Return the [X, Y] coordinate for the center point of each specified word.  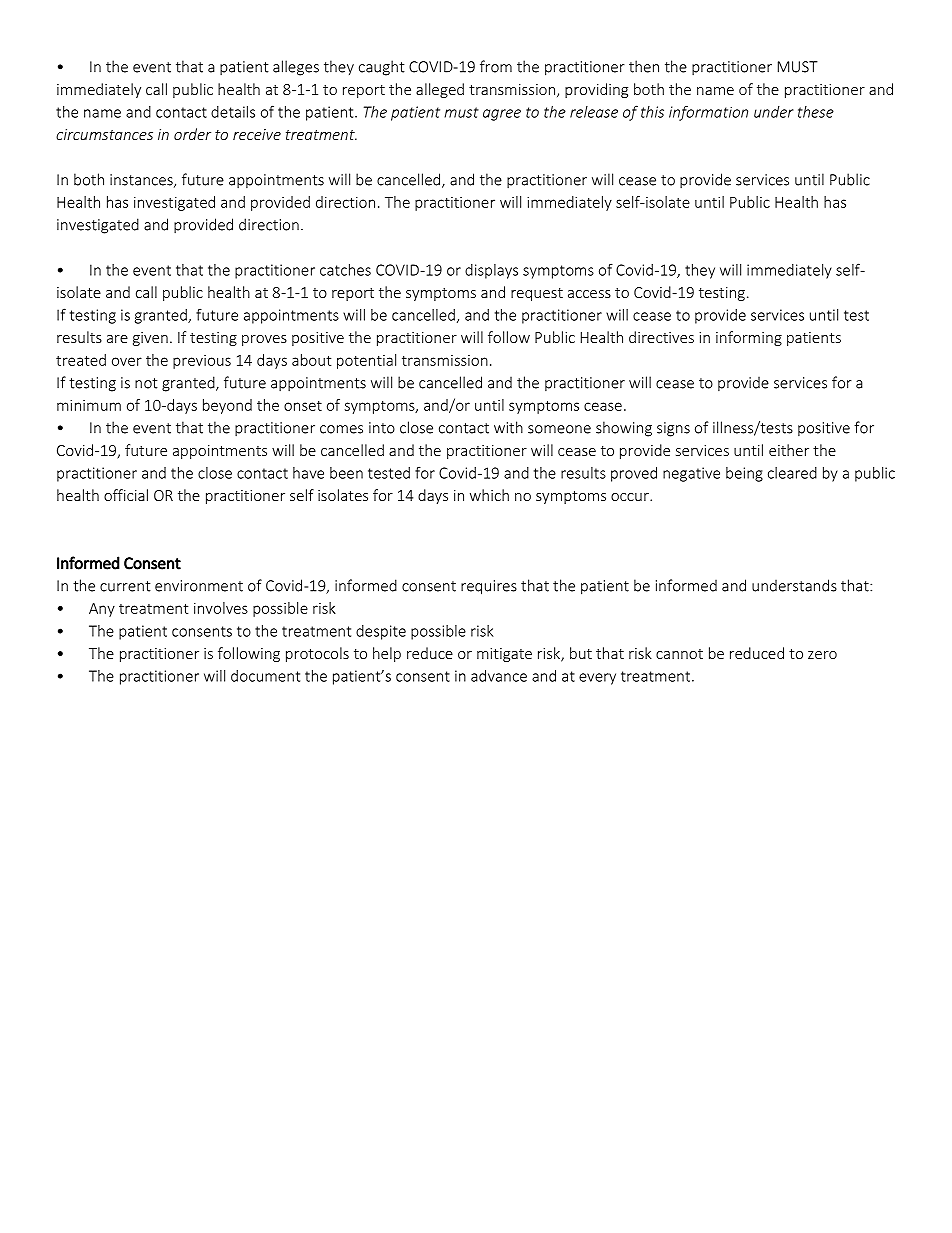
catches [345, 270]
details [233, 112]
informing [749, 338]
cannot [679, 654]
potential [366, 361]
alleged [440, 90]
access [589, 294]
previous [202, 362]
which [489, 495]
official [126, 495]
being [744, 474]
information [708, 113]
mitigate [504, 655]
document [265, 676]
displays [491, 271]
